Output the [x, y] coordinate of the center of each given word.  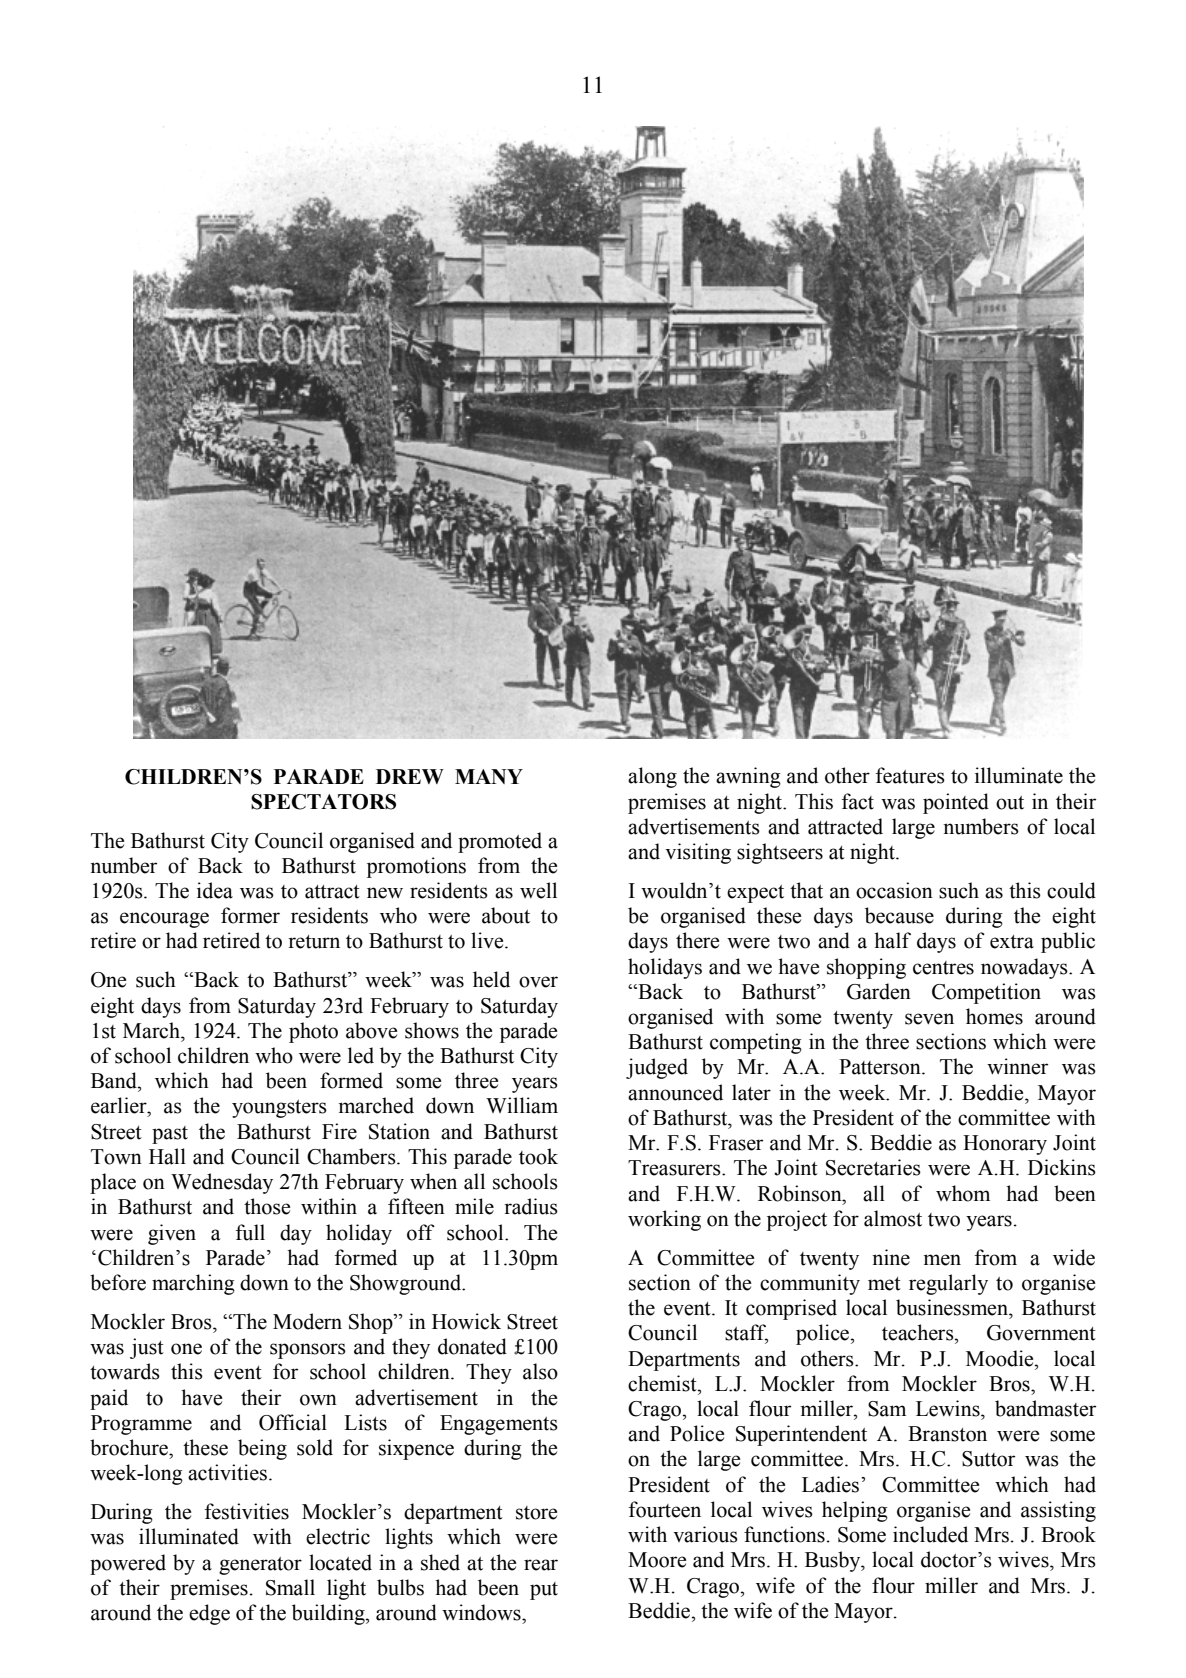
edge [209, 1614]
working [664, 1220]
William [522, 1105]
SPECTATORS [323, 802]
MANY [489, 776]
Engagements [499, 1425]
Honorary [1005, 1145]
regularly [948, 1284]
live [488, 940]
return [314, 942]
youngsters [279, 1109]
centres [943, 968]
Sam [887, 1409]
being [262, 1449]
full [250, 1232]
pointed [956, 803]
